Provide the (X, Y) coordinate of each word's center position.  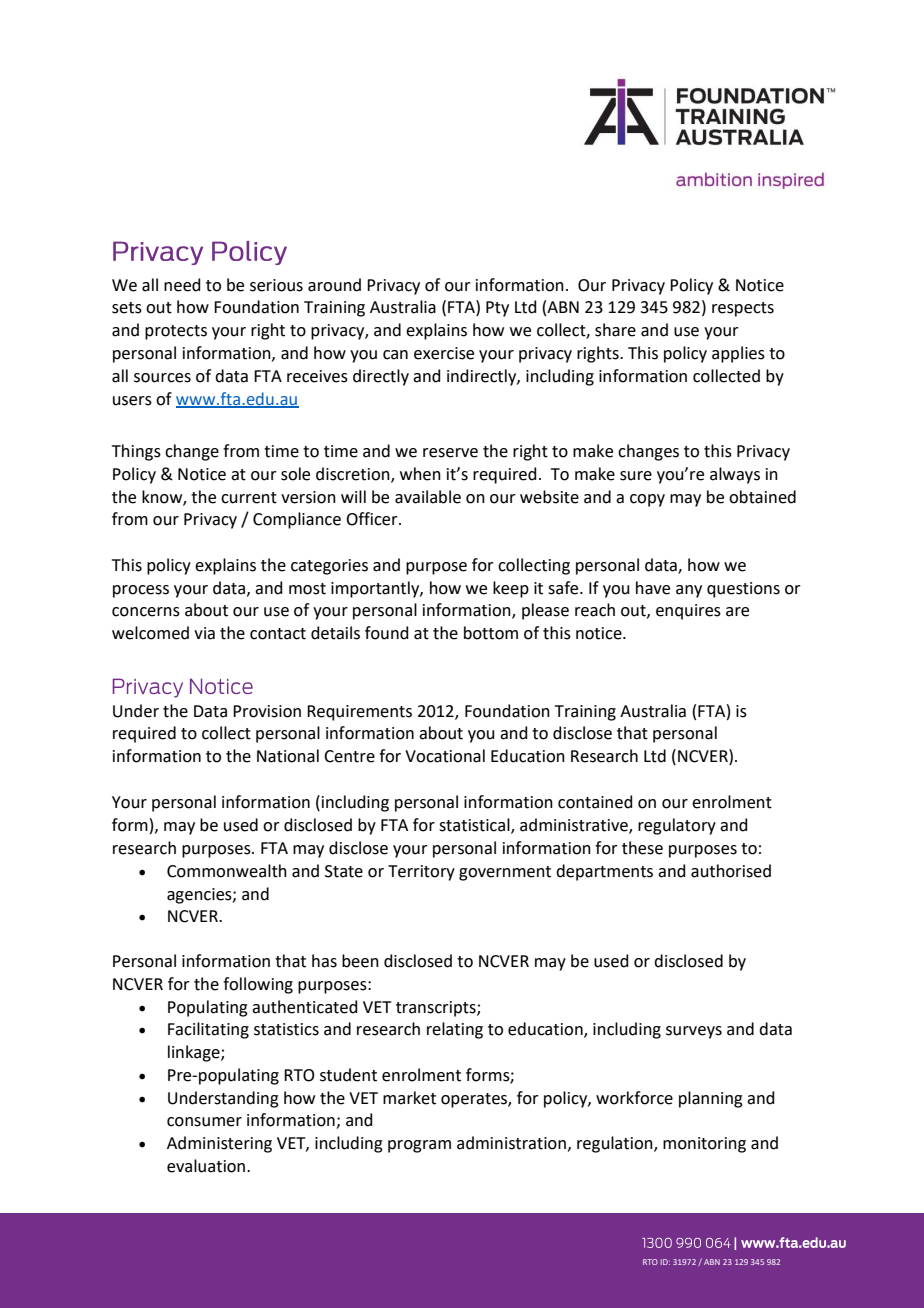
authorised (731, 871)
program (419, 1146)
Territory (421, 873)
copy (647, 500)
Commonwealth (227, 871)
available (428, 497)
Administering (219, 1144)
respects (743, 309)
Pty (497, 309)
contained (595, 802)
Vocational (445, 756)
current (249, 498)
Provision (267, 711)
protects (176, 332)
